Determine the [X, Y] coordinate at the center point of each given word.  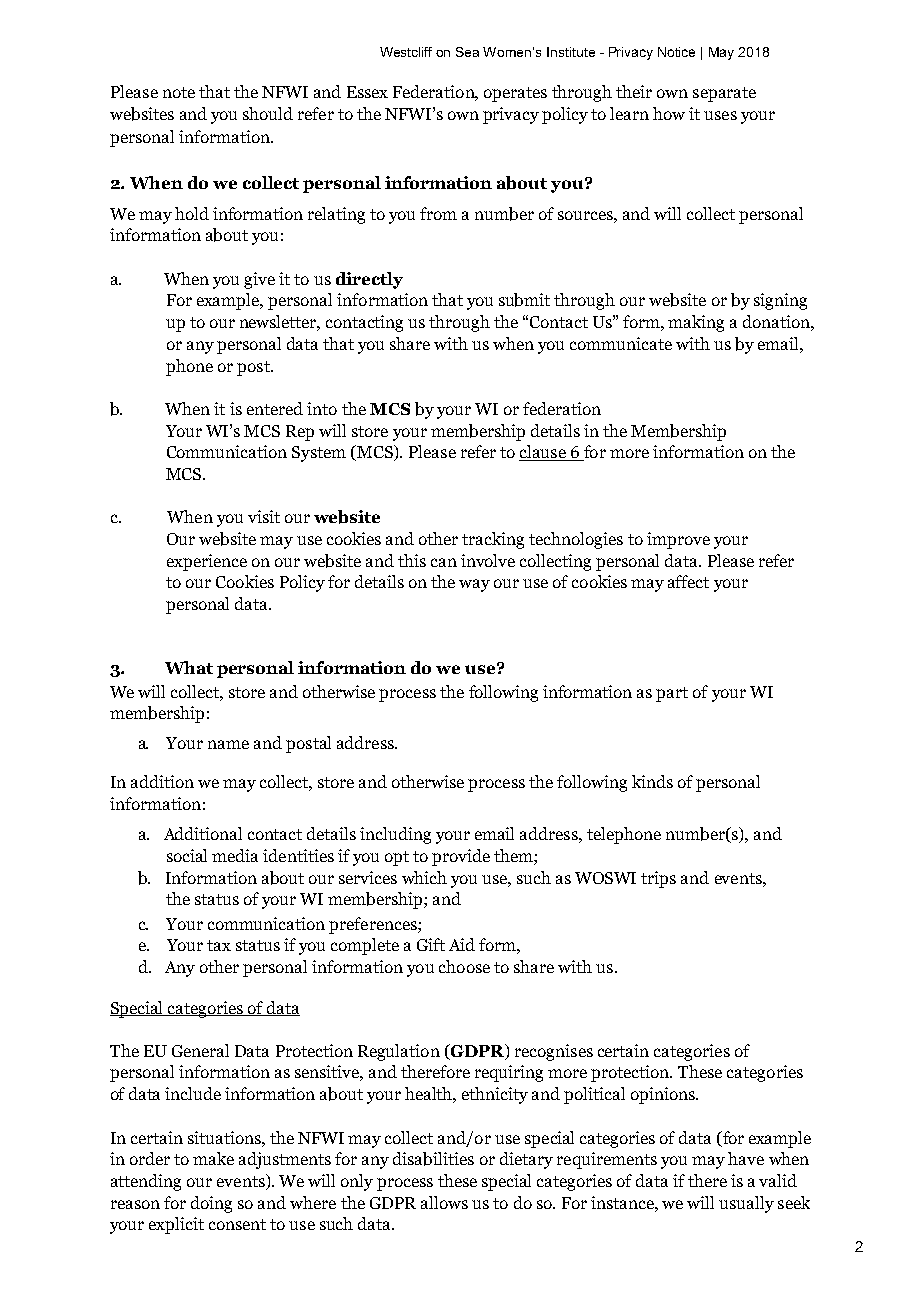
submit [524, 300]
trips [658, 879]
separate [724, 94]
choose [464, 966]
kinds [652, 781]
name [228, 744]
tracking [493, 540]
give [259, 280]
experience [207, 562]
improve [678, 540]
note [179, 92]
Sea [467, 52]
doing [211, 1204]
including [395, 835]
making [696, 323]
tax [219, 945]
